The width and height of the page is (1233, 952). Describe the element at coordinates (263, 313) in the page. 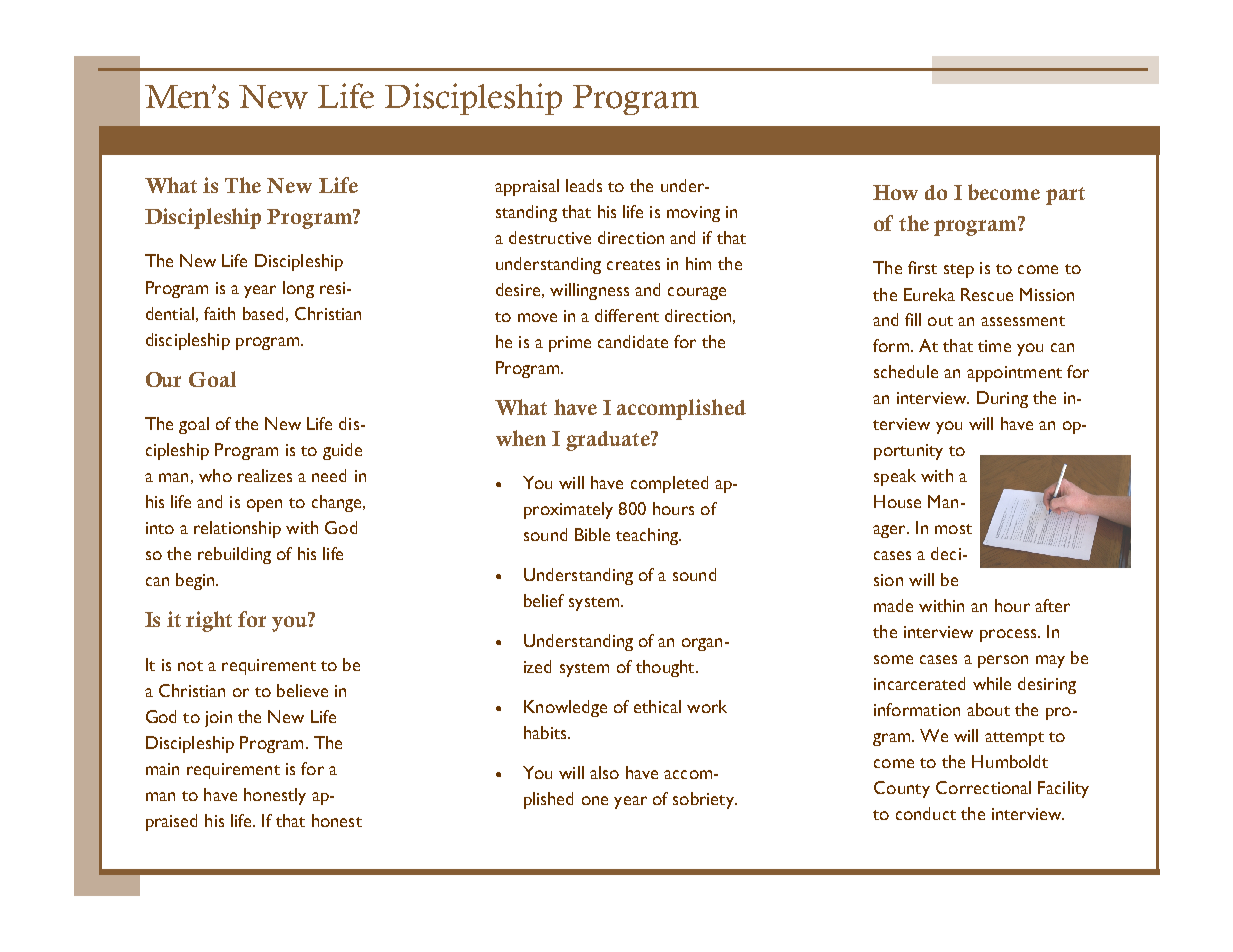

I see `based` at that location.
